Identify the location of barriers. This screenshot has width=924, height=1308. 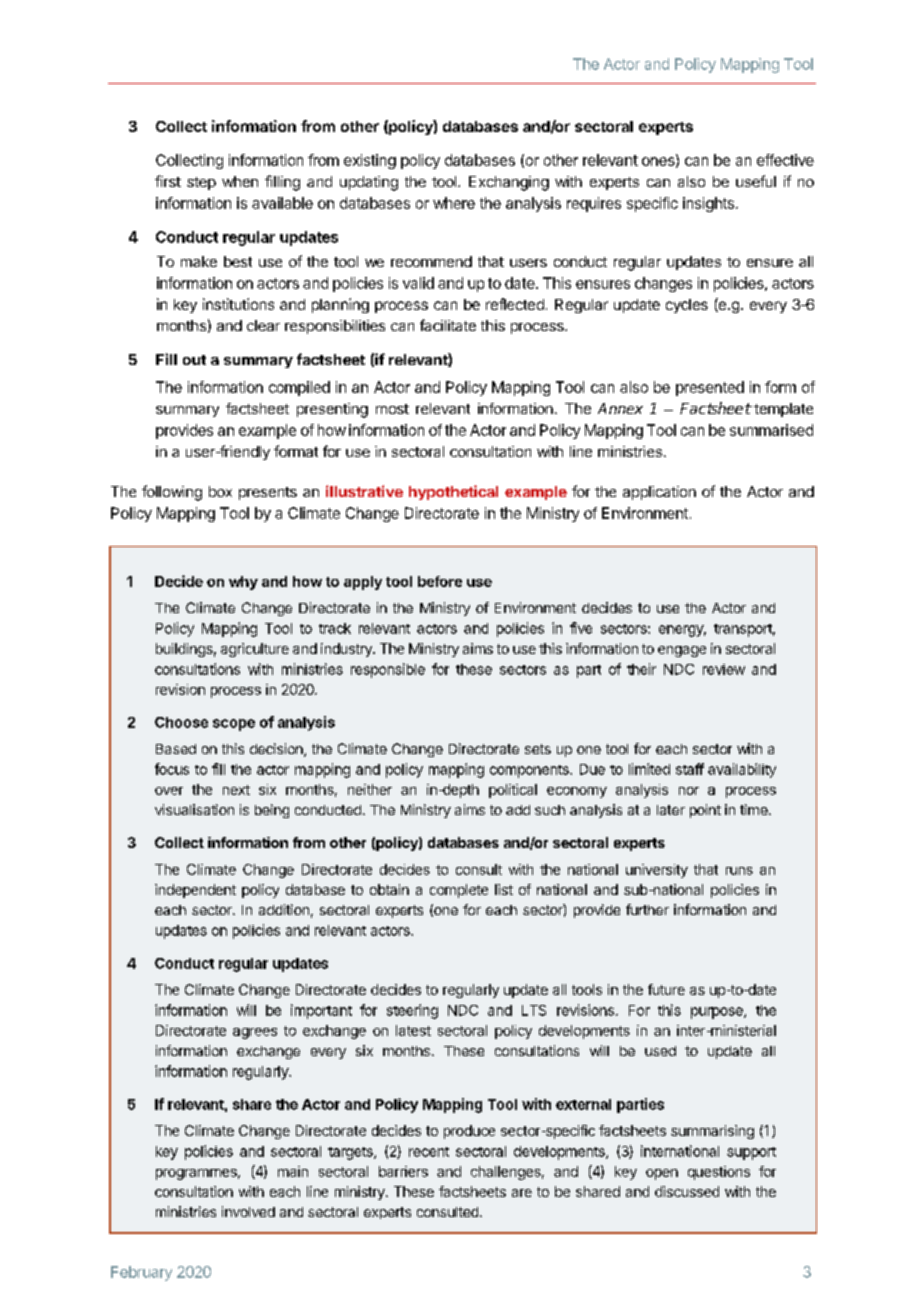
(403, 1171).
